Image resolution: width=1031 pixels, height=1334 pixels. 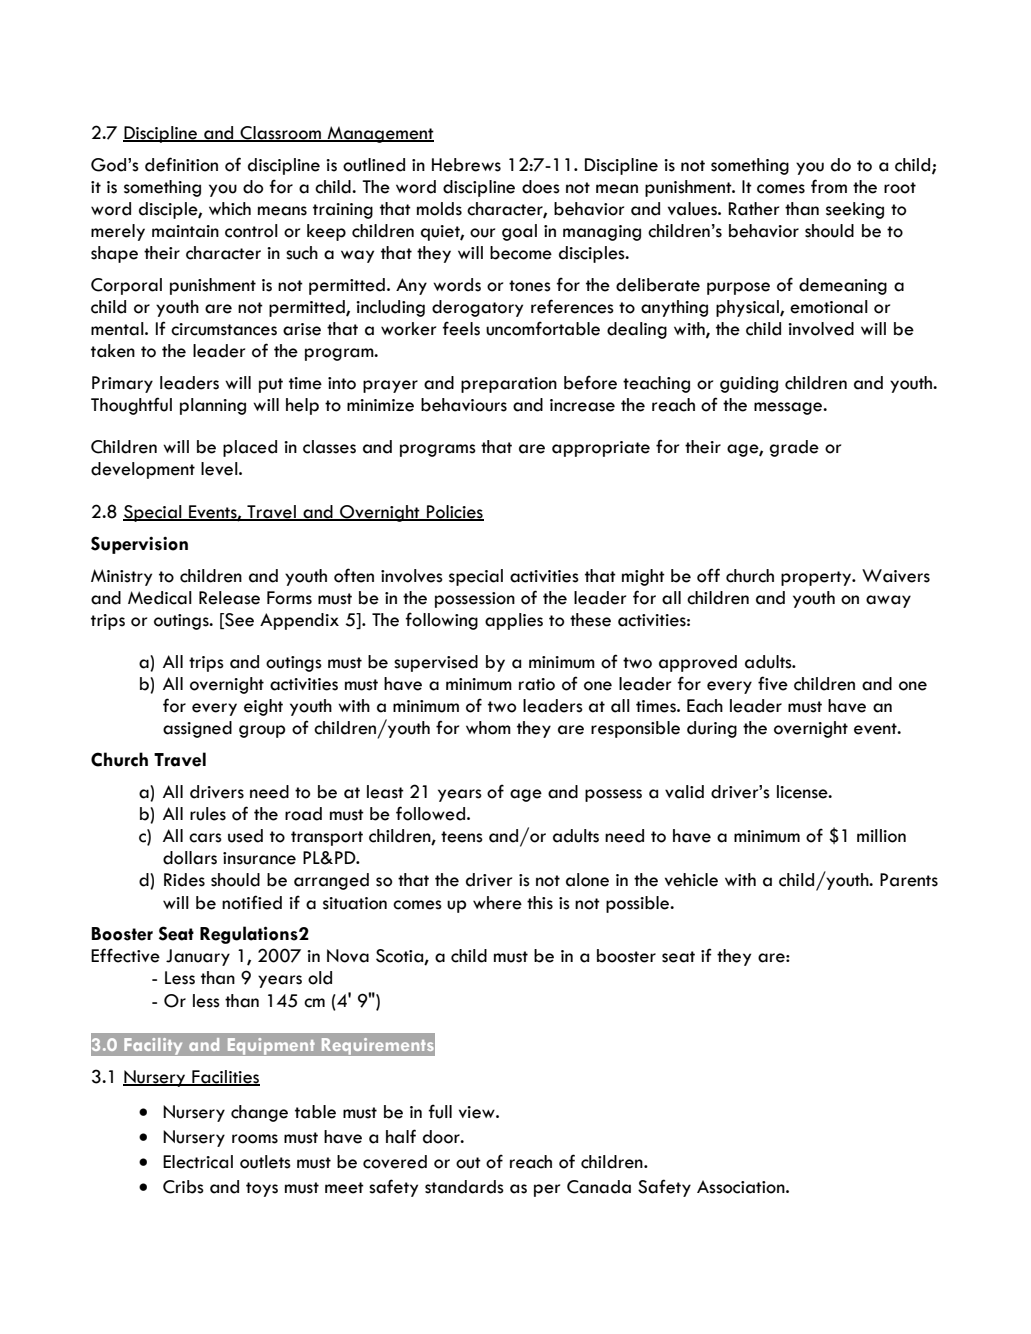 I want to click on applies, so click(x=514, y=621).
